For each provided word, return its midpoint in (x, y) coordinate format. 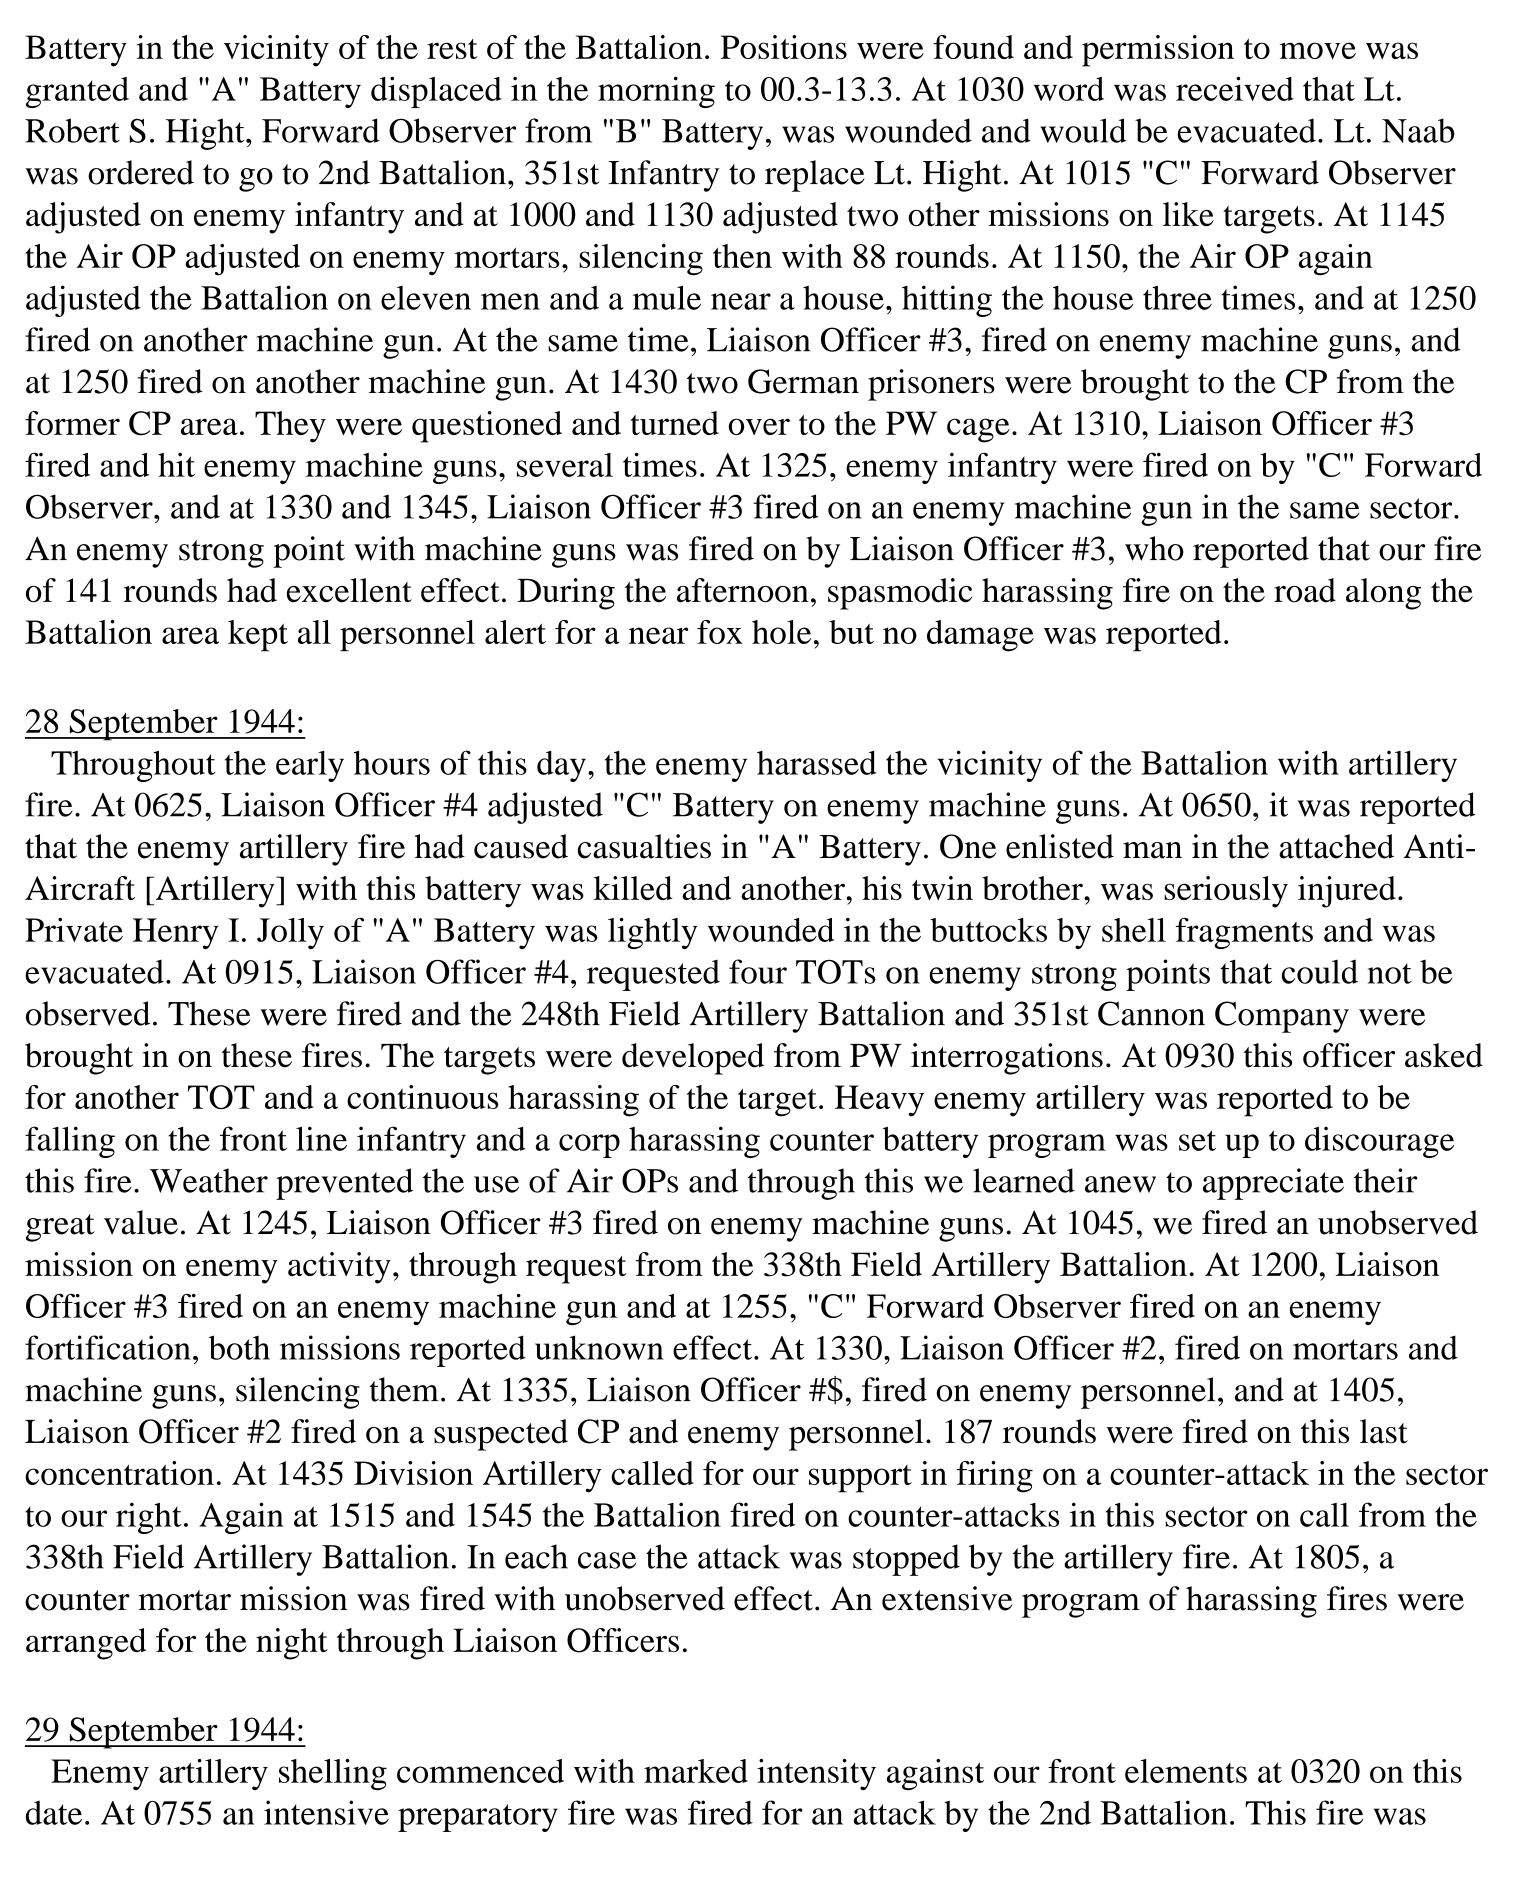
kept (258, 636)
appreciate (1273, 1184)
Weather (209, 1180)
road (1305, 590)
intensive (326, 1812)
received (1235, 88)
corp (589, 1146)
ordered (141, 172)
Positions (784, 47)
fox (720, 632)
